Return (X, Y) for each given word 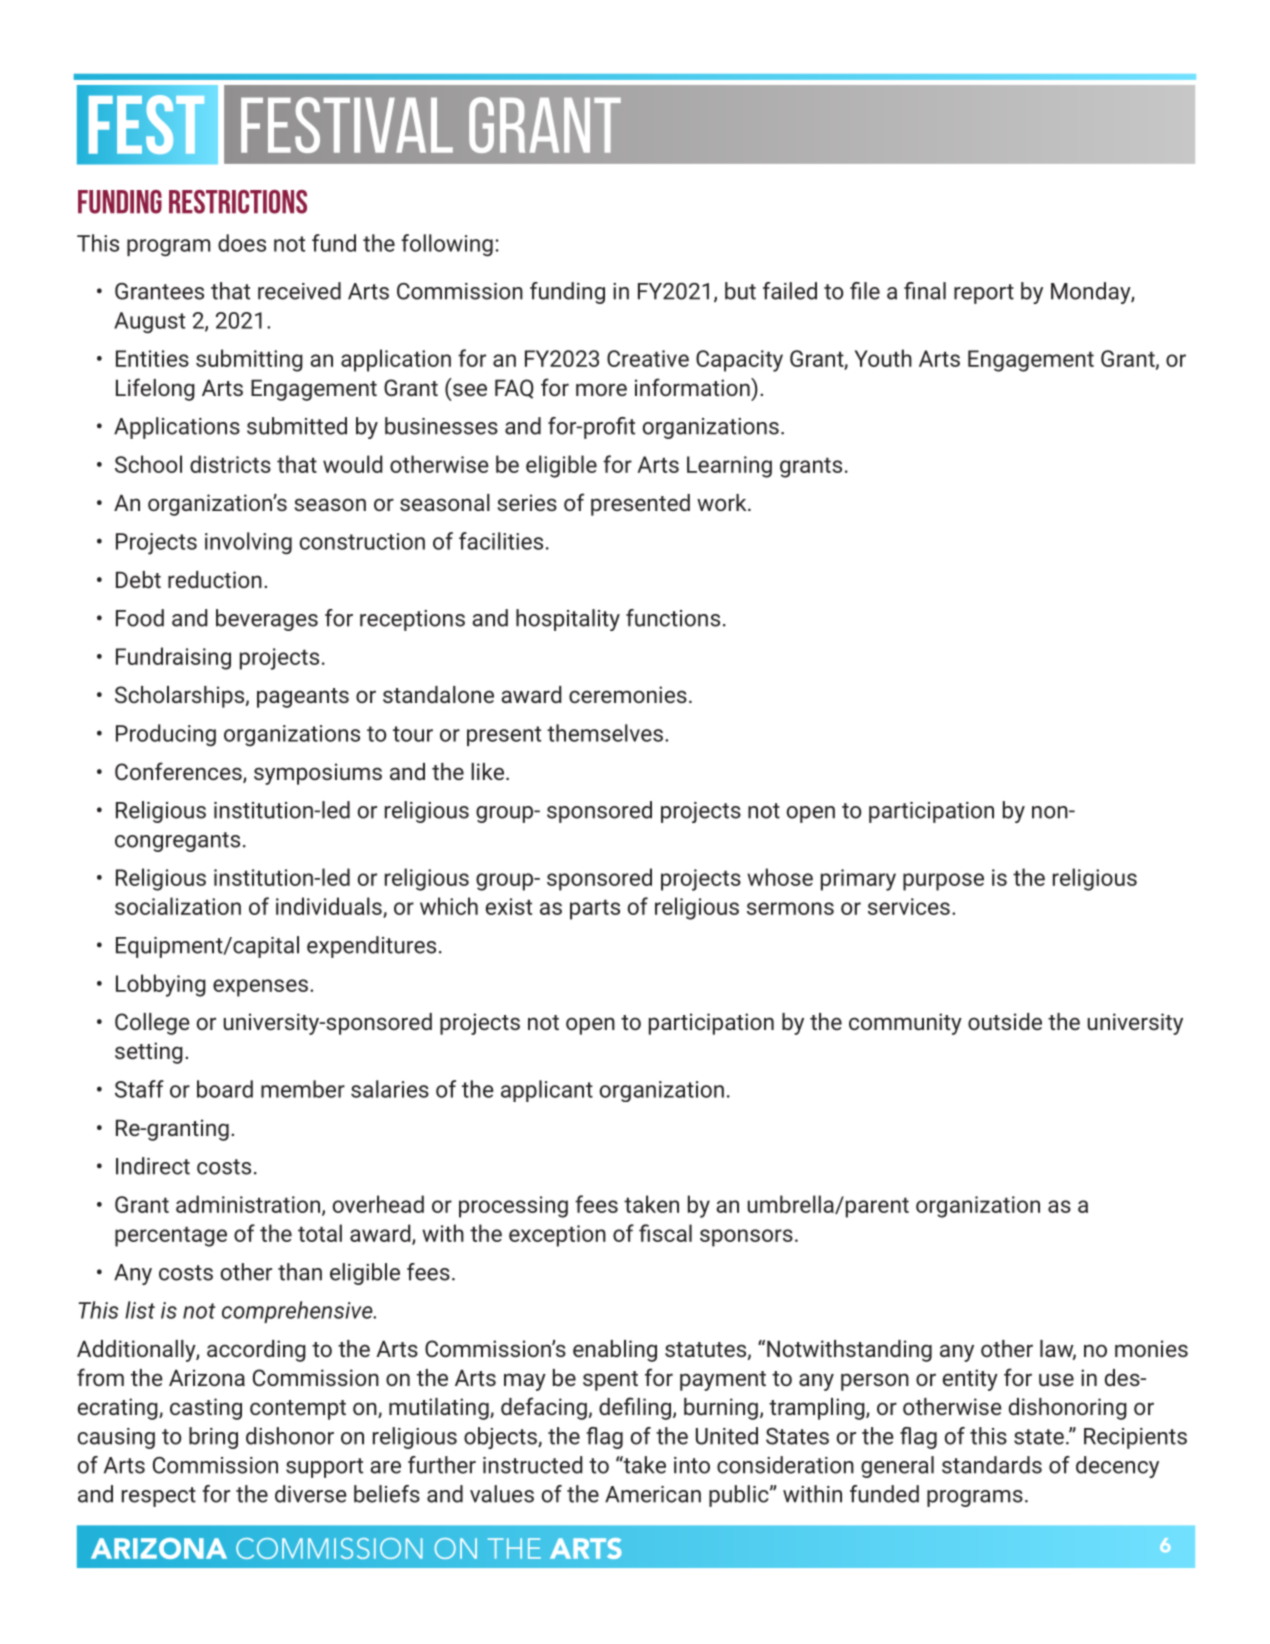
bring (213, 1438)
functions (673, 618)
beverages (267, 620)
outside (1005, 1021)
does (242, 243)
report (984, 294)
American (653, 1494)
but (740, 291)
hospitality (568, 620)
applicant (547, 1091)
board (225, 1089)
